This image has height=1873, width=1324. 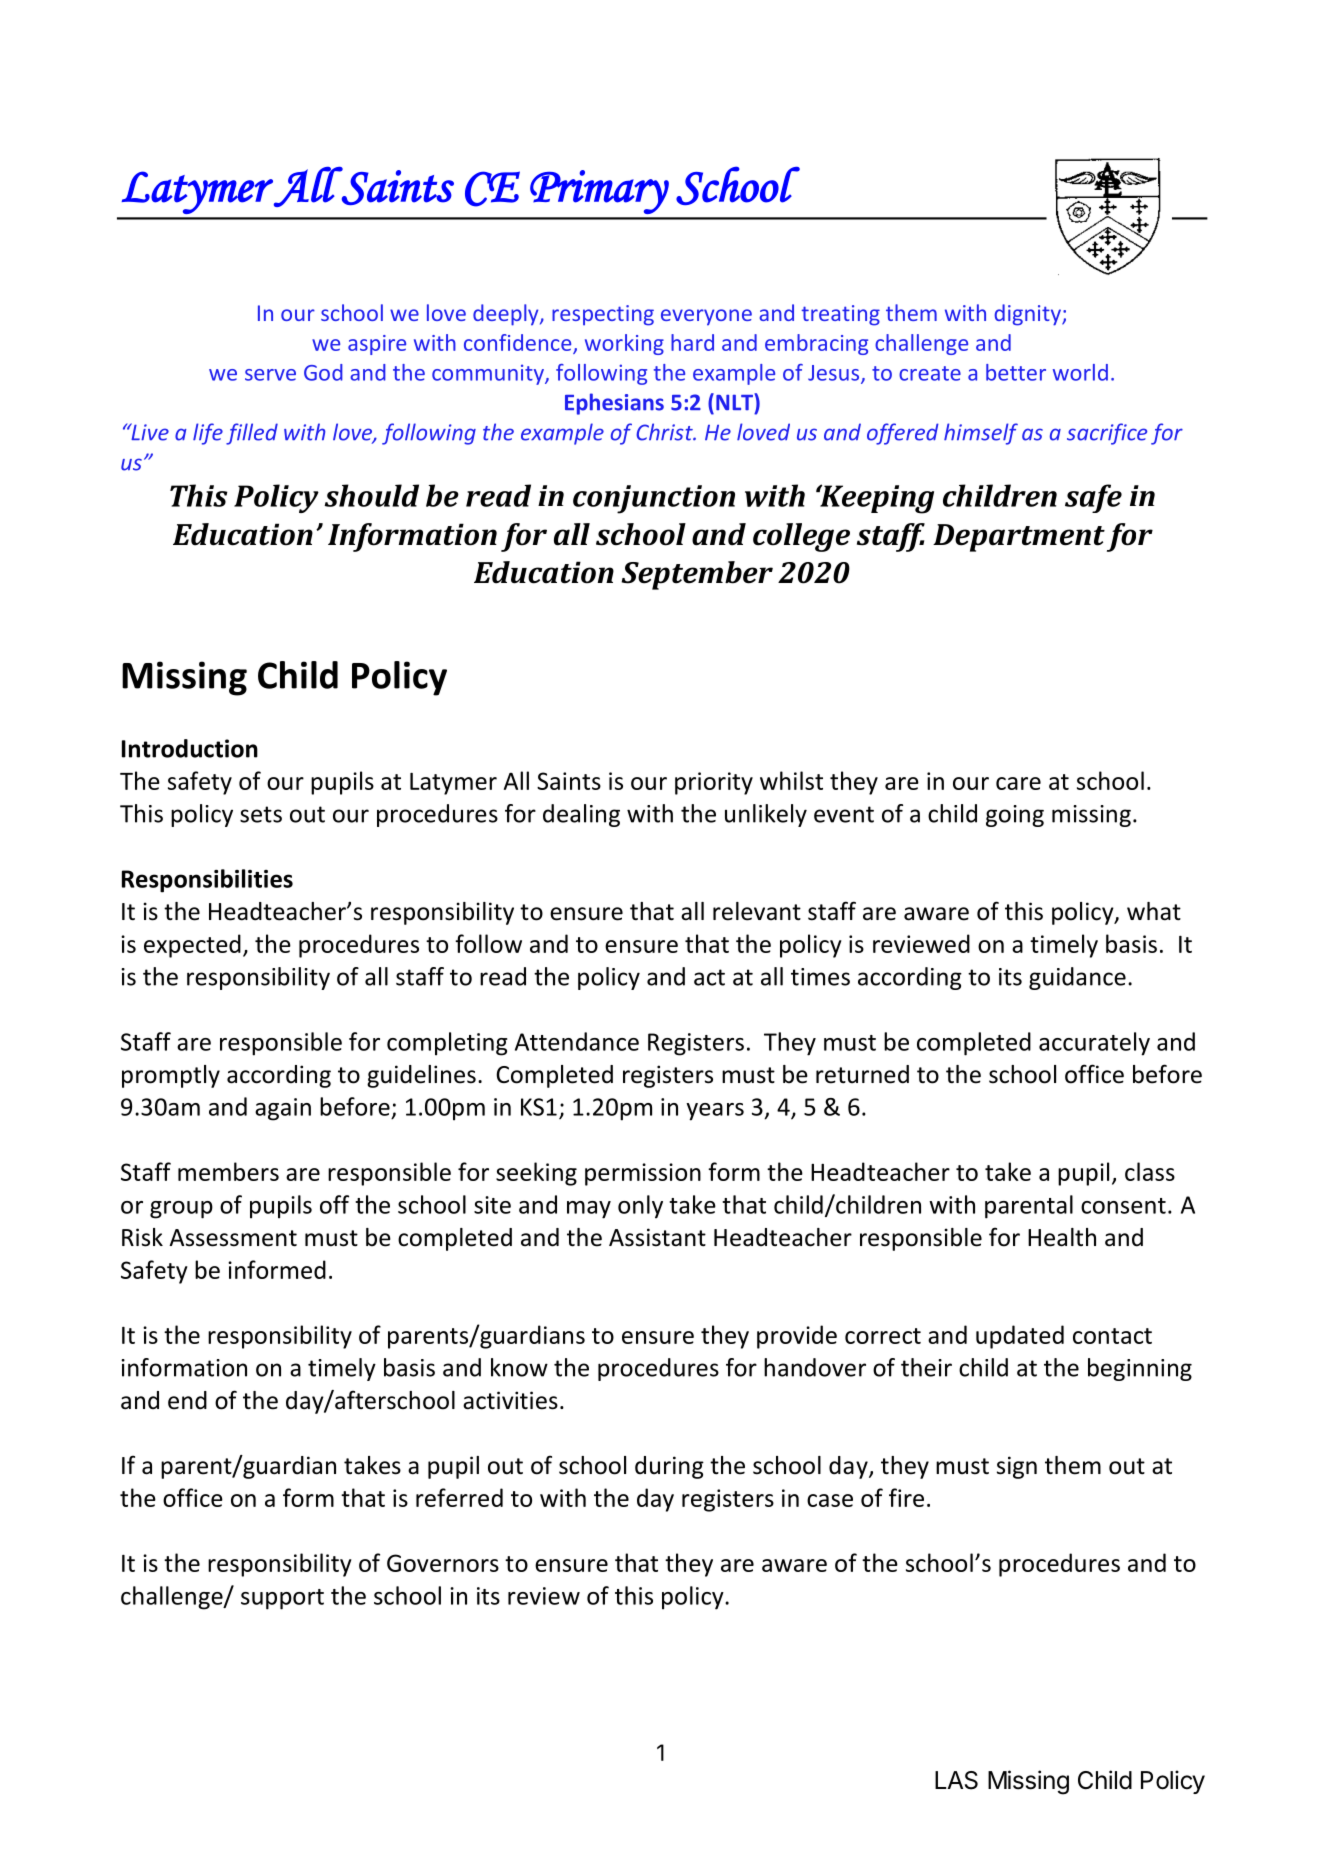 What do you see at coordinates (599, 192) in the image?
I see `Primary` at bounding box center [599, 192].
